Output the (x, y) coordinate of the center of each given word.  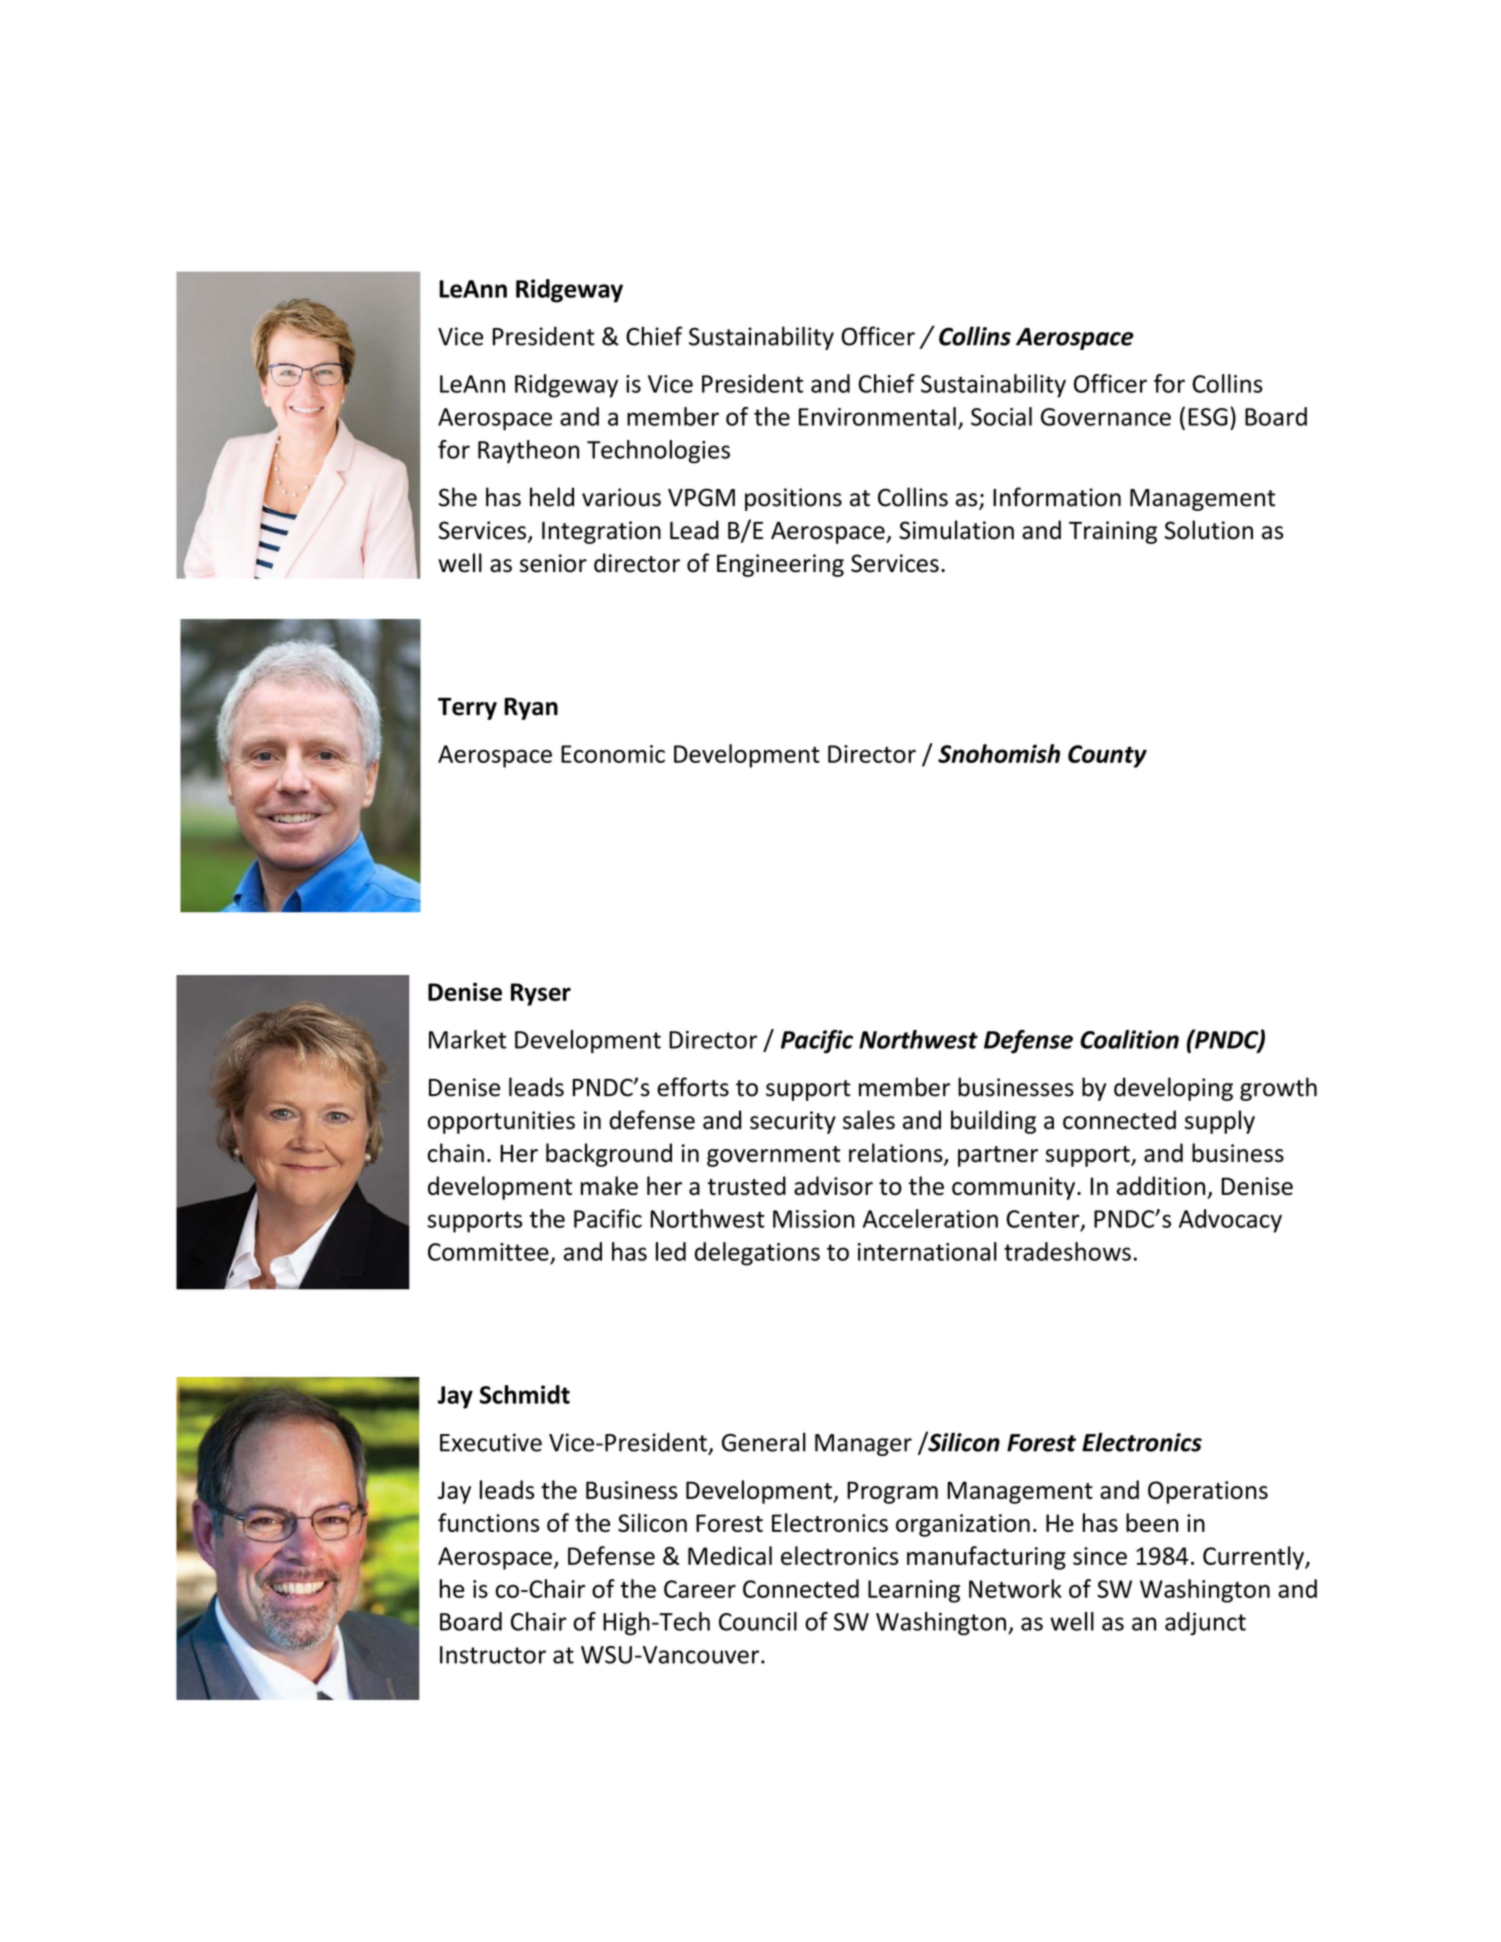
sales (869, 1120)
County (1107, 756)
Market (467, 1039)
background (609, 1155)
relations (897, 1154)
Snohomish (999, 753)
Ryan (531, 709)
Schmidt (525, 1394)
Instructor (493, 1655)
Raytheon (528, 452)
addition (1161, 1185)
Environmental (877, 416)
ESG (1208, 417)
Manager (863, 1445)
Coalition (1129, 1039)
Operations (1208, 1492)
